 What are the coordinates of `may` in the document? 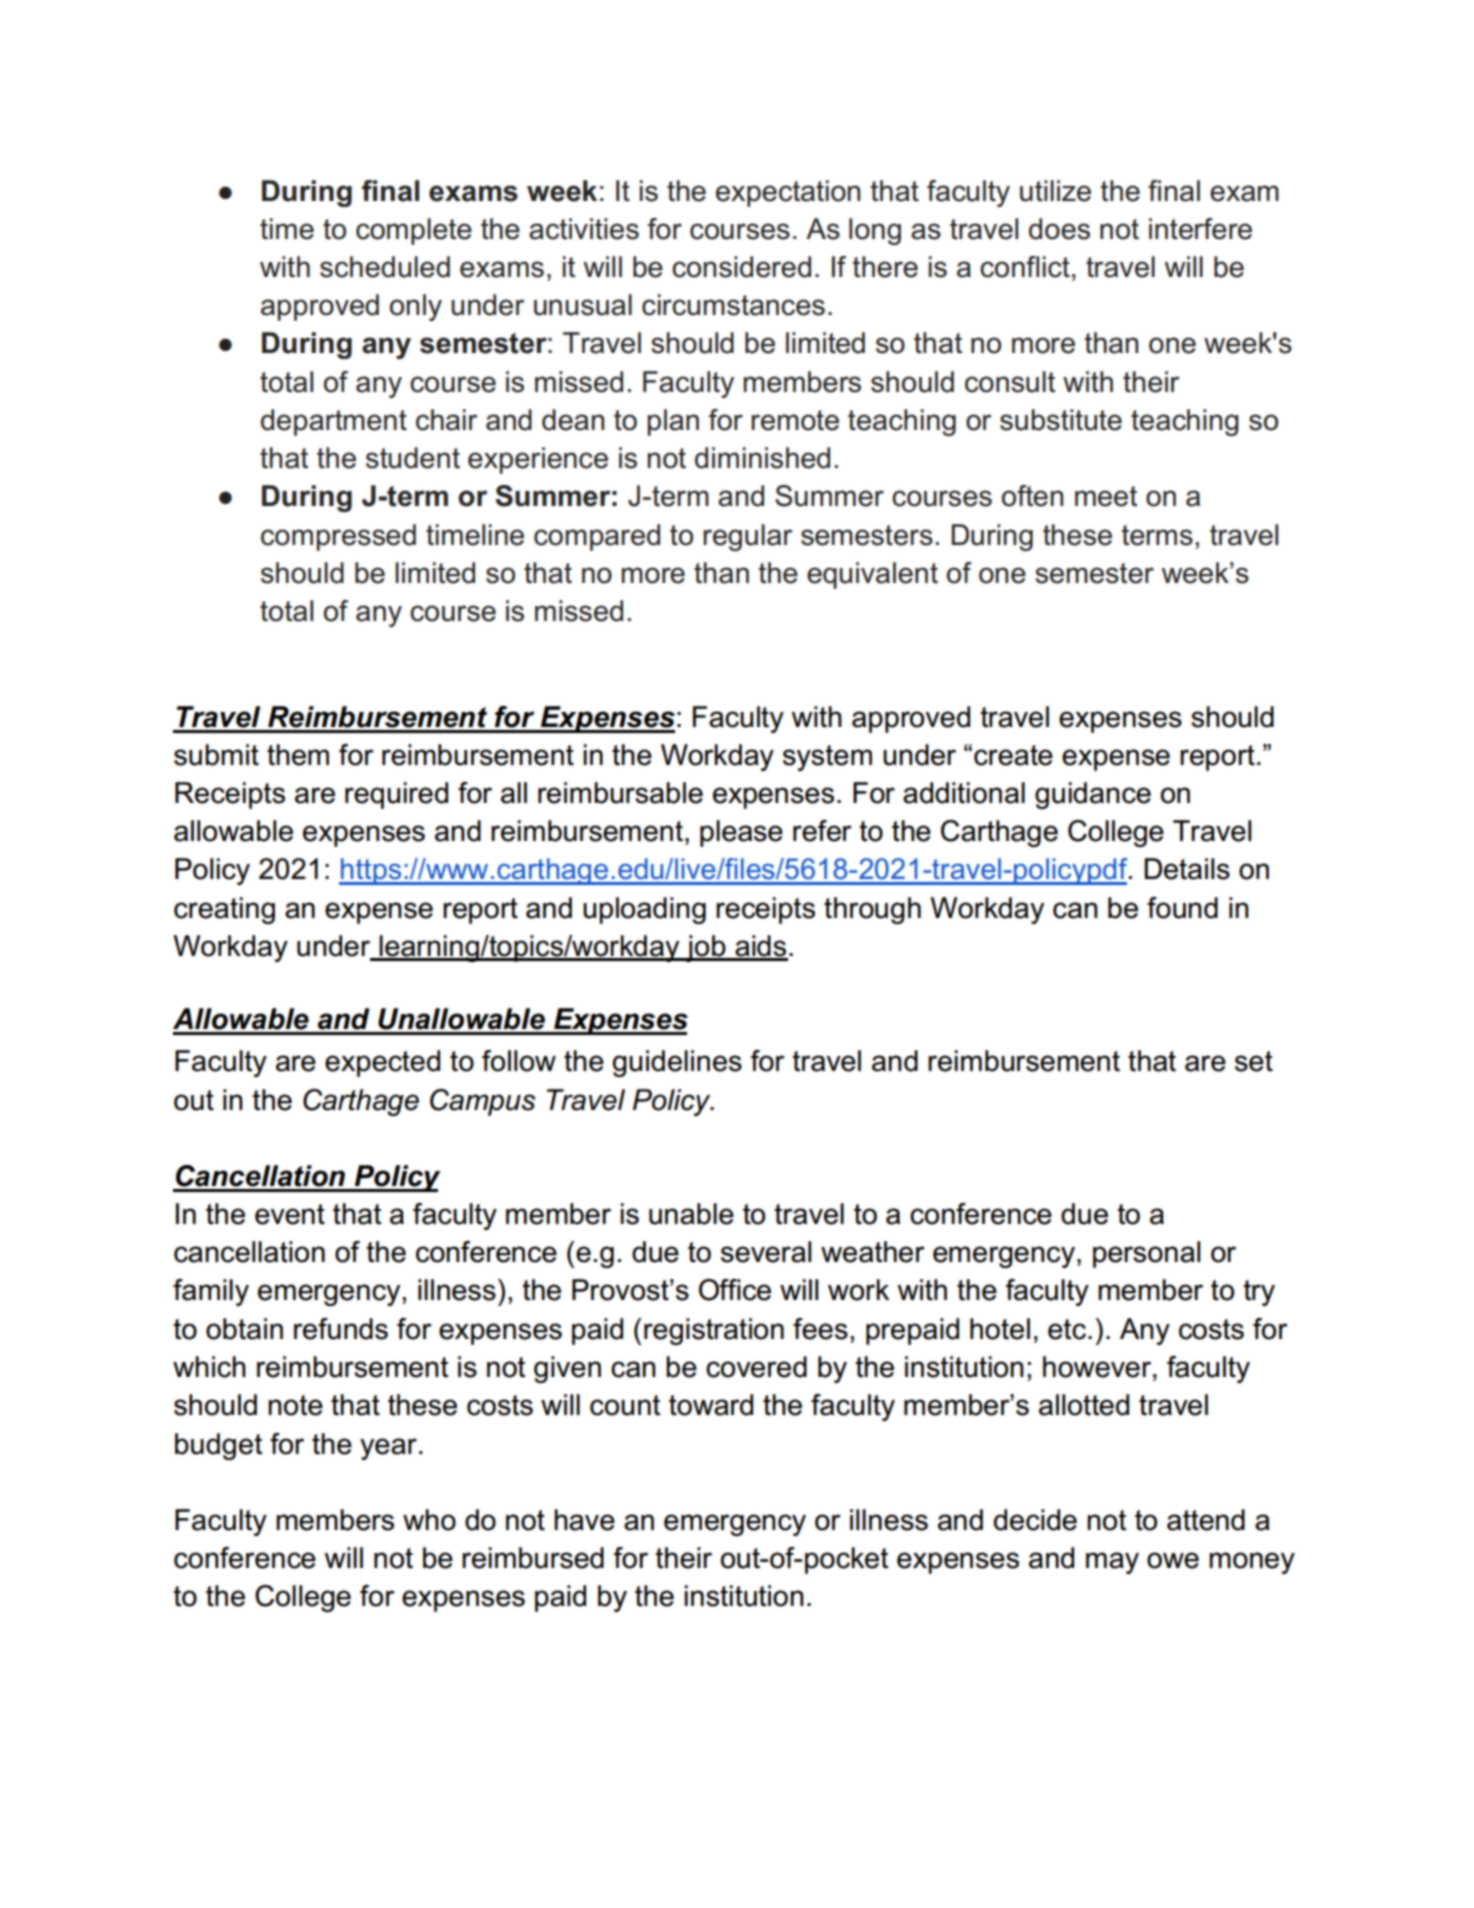 It's located at (1112, 1563).
